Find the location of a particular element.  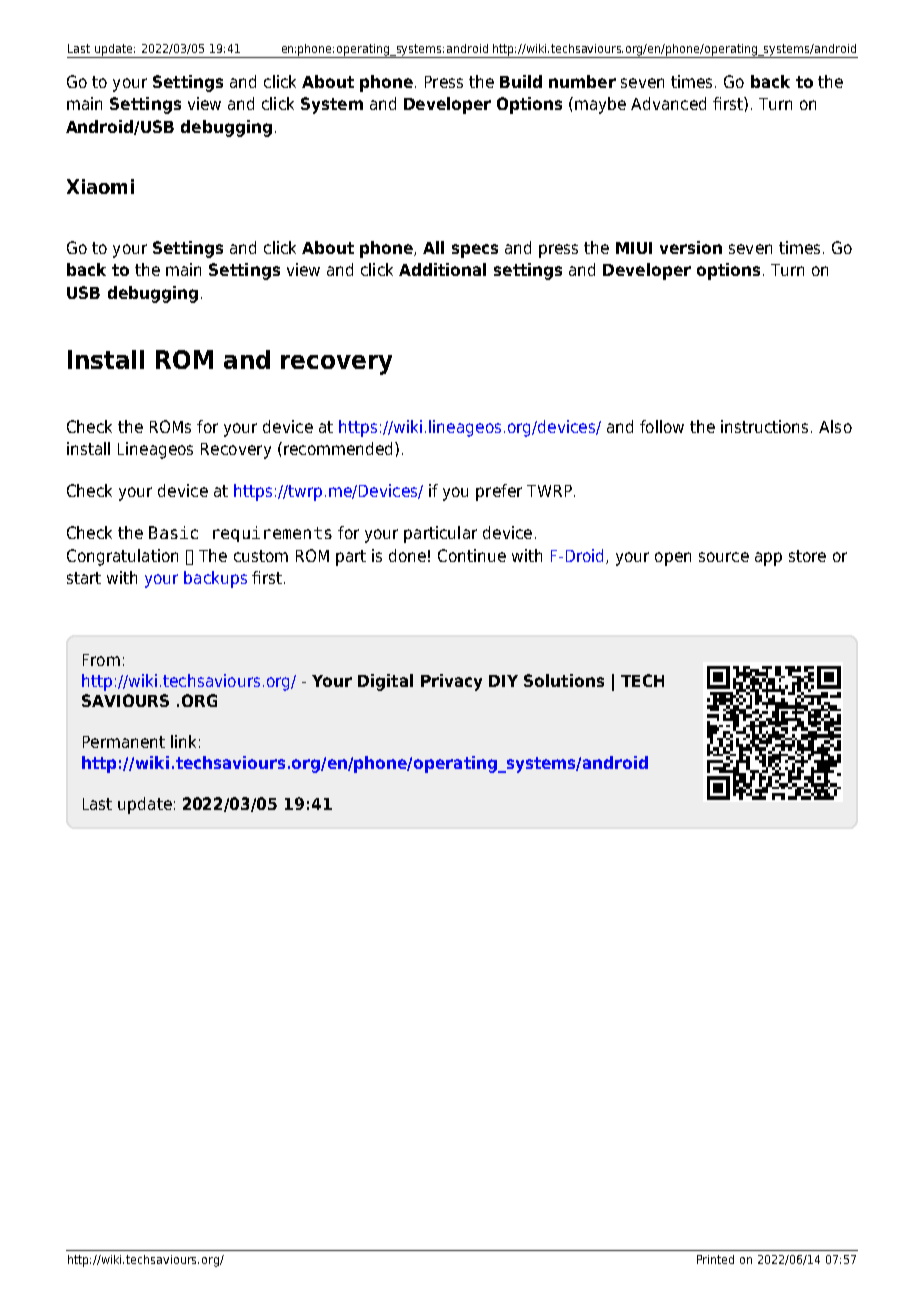

prefer is located at coordinates (499, 492).
